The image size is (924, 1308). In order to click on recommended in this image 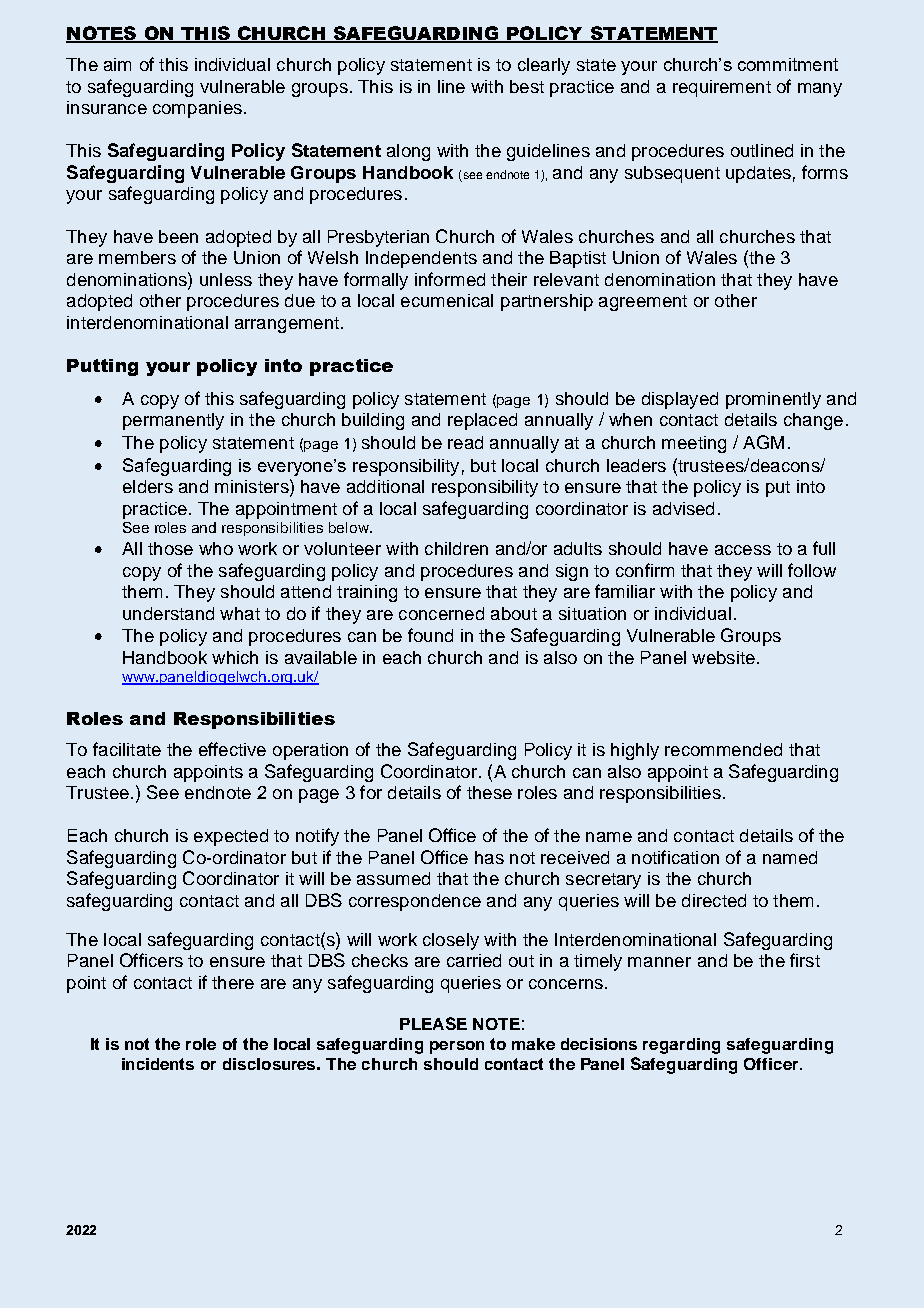, I will do `click(723, 749)`.
